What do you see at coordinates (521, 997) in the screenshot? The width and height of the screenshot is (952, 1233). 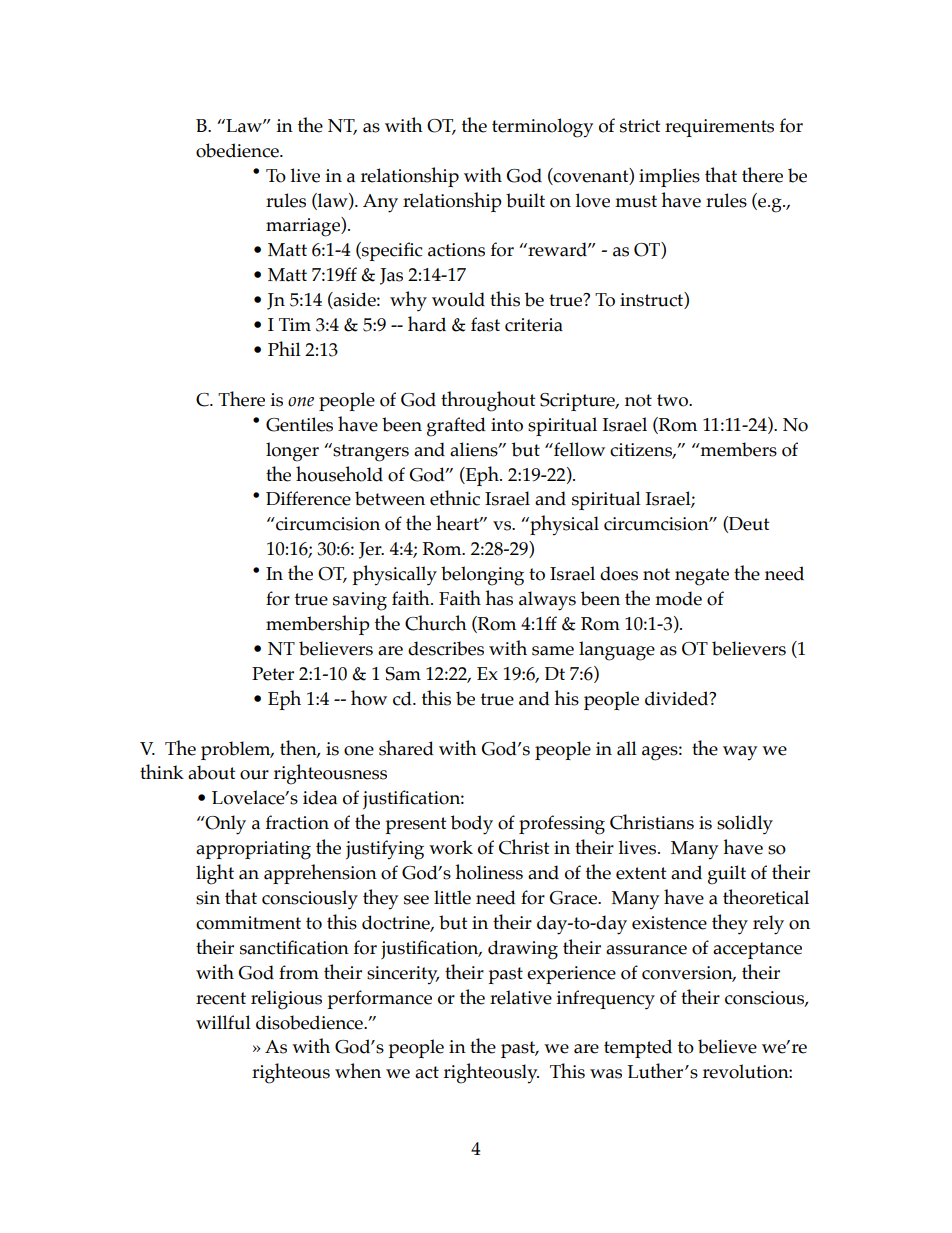 I see `relative` at bounding box center [521, 997].
